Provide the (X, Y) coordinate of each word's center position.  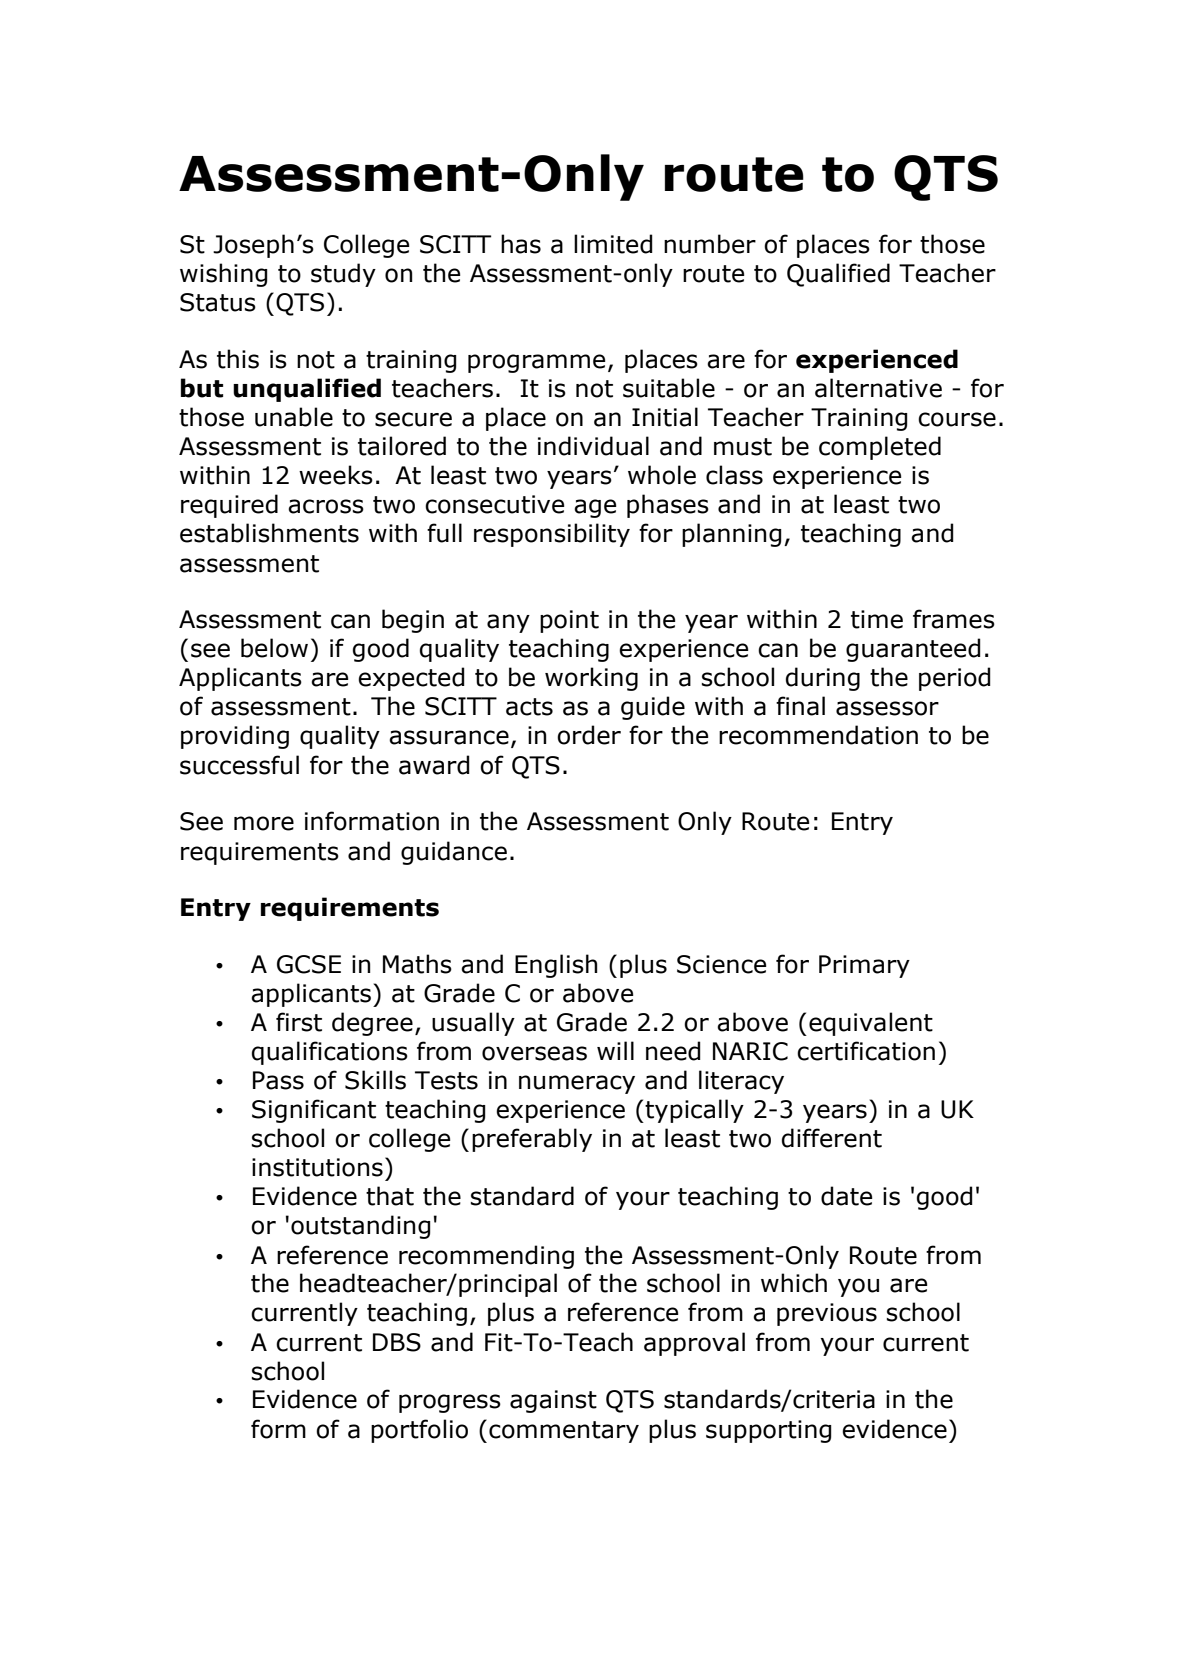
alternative (878, 388)
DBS (397, 1342)
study (343, 275)
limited (613, 244)
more (264, 823)
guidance (454, 853)
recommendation (818, 735)
